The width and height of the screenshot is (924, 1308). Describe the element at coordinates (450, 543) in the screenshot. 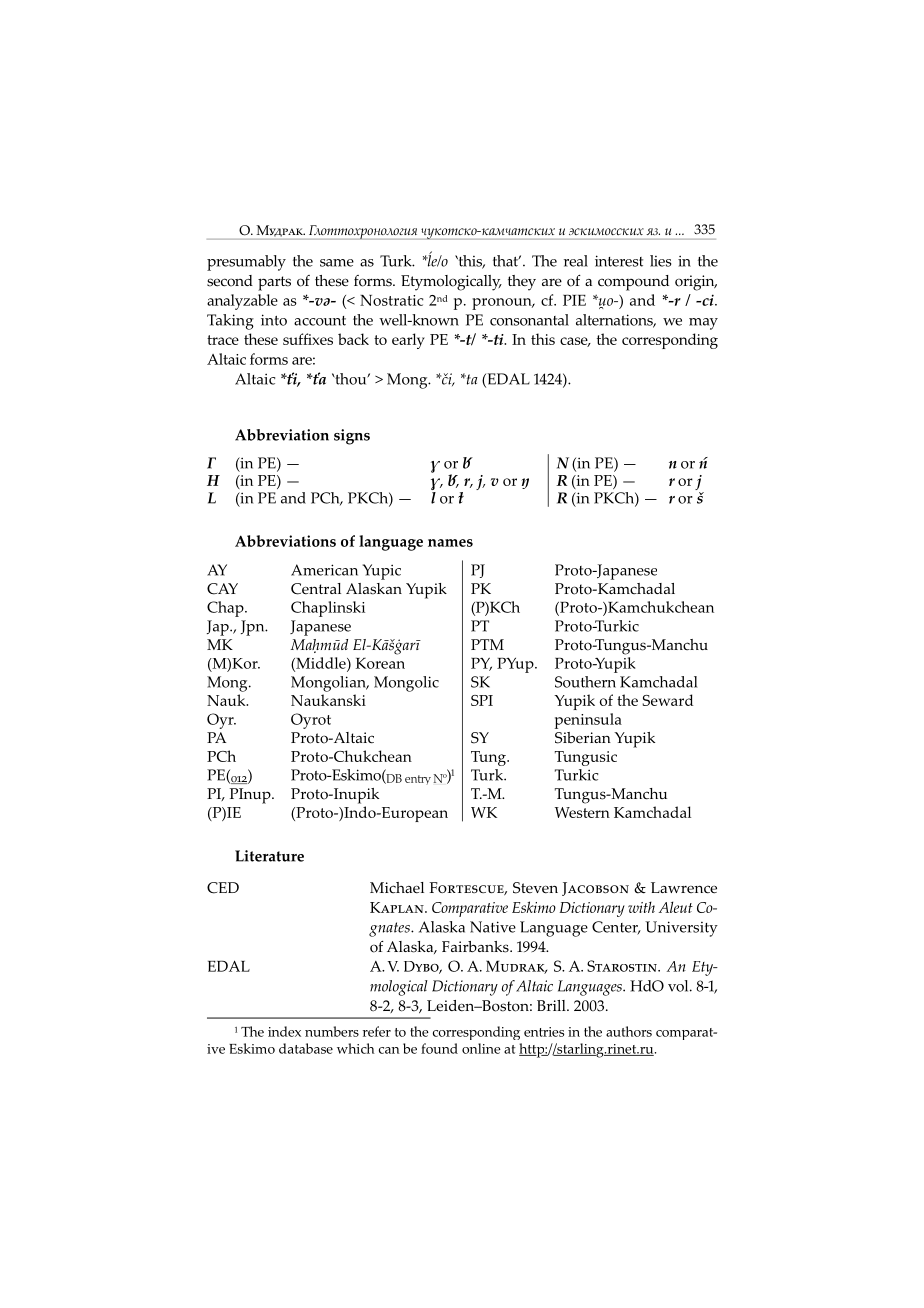

I see `names` at that location.
